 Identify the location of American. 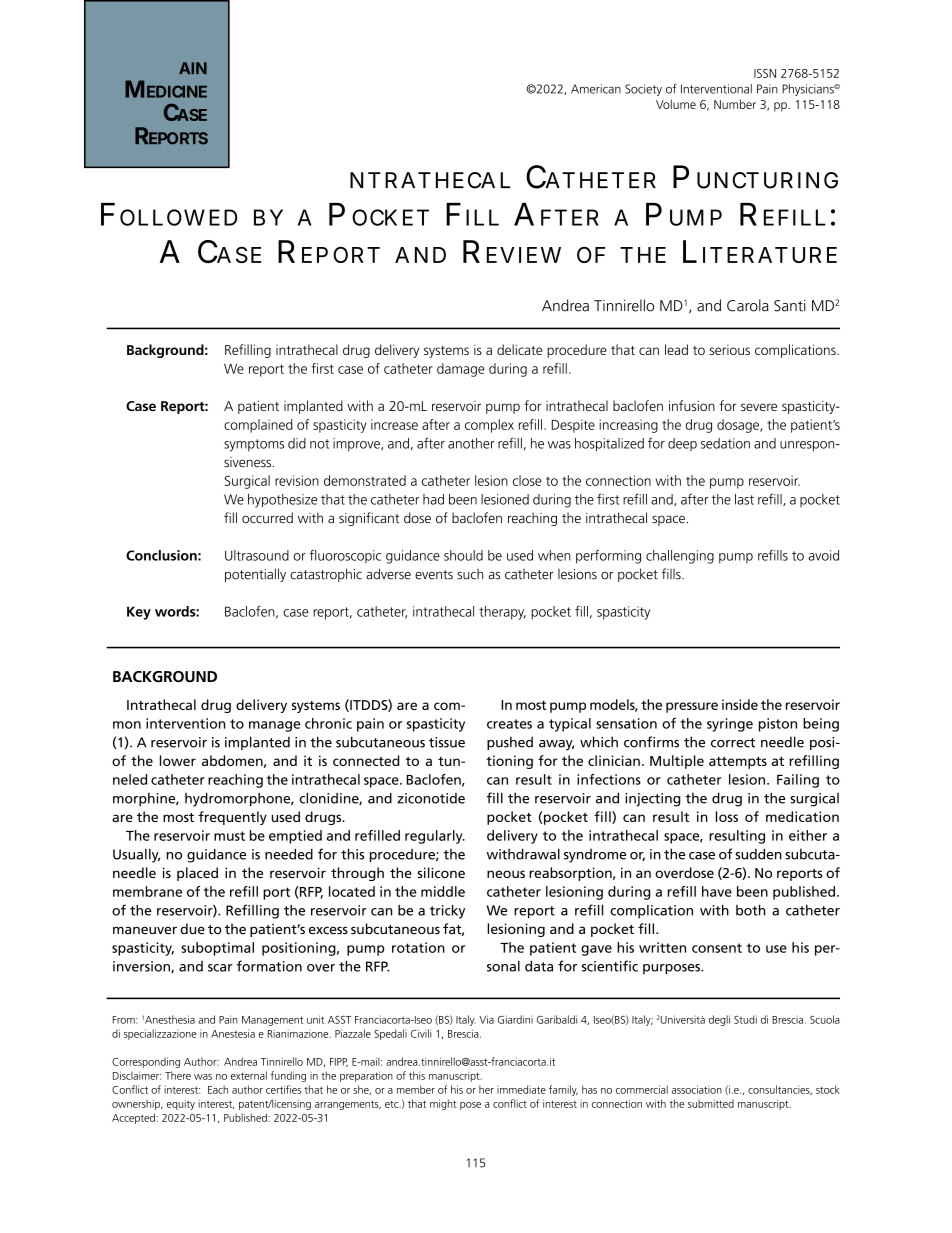
(596, 89).
